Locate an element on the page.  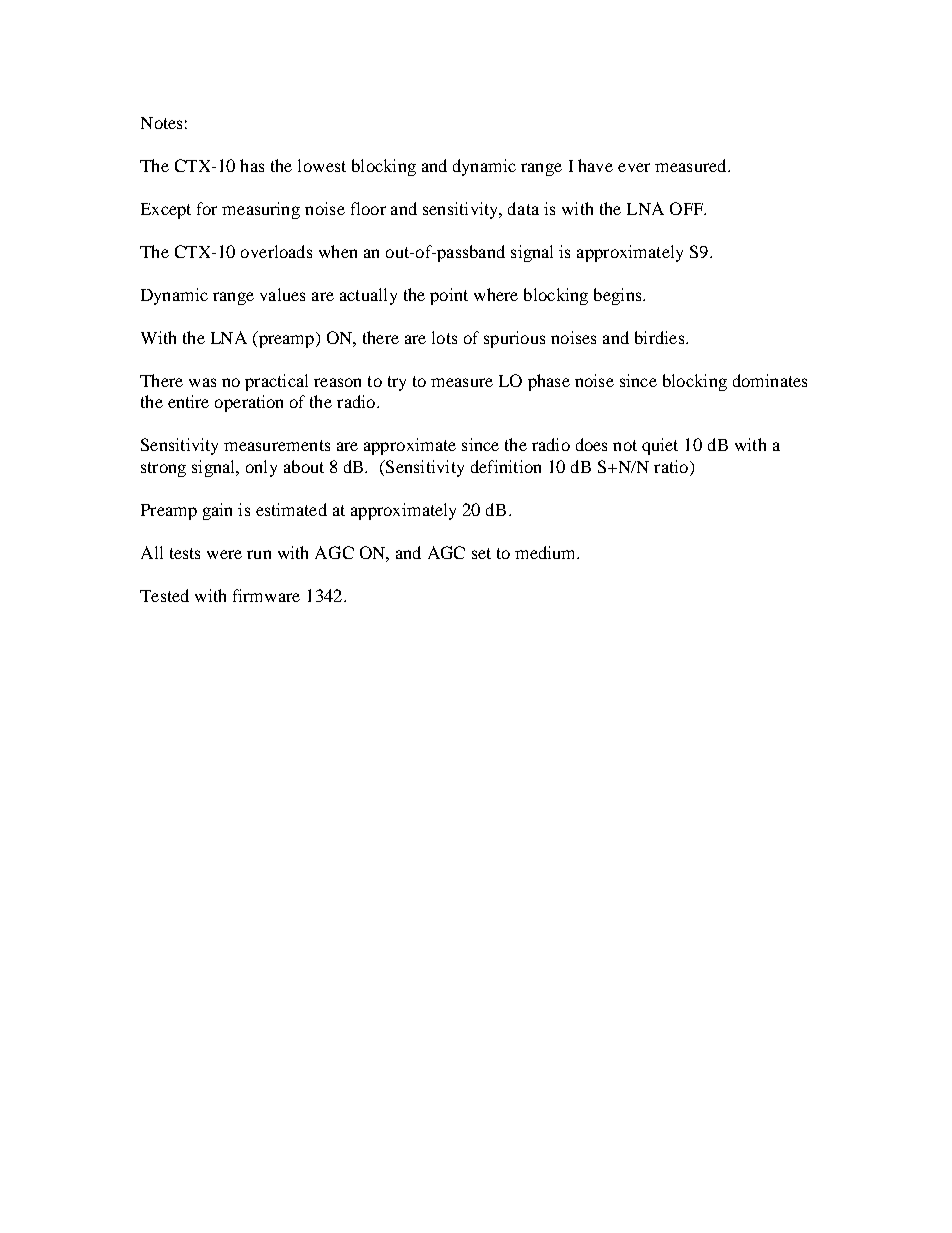
set is located at coordinates (481, 553).
